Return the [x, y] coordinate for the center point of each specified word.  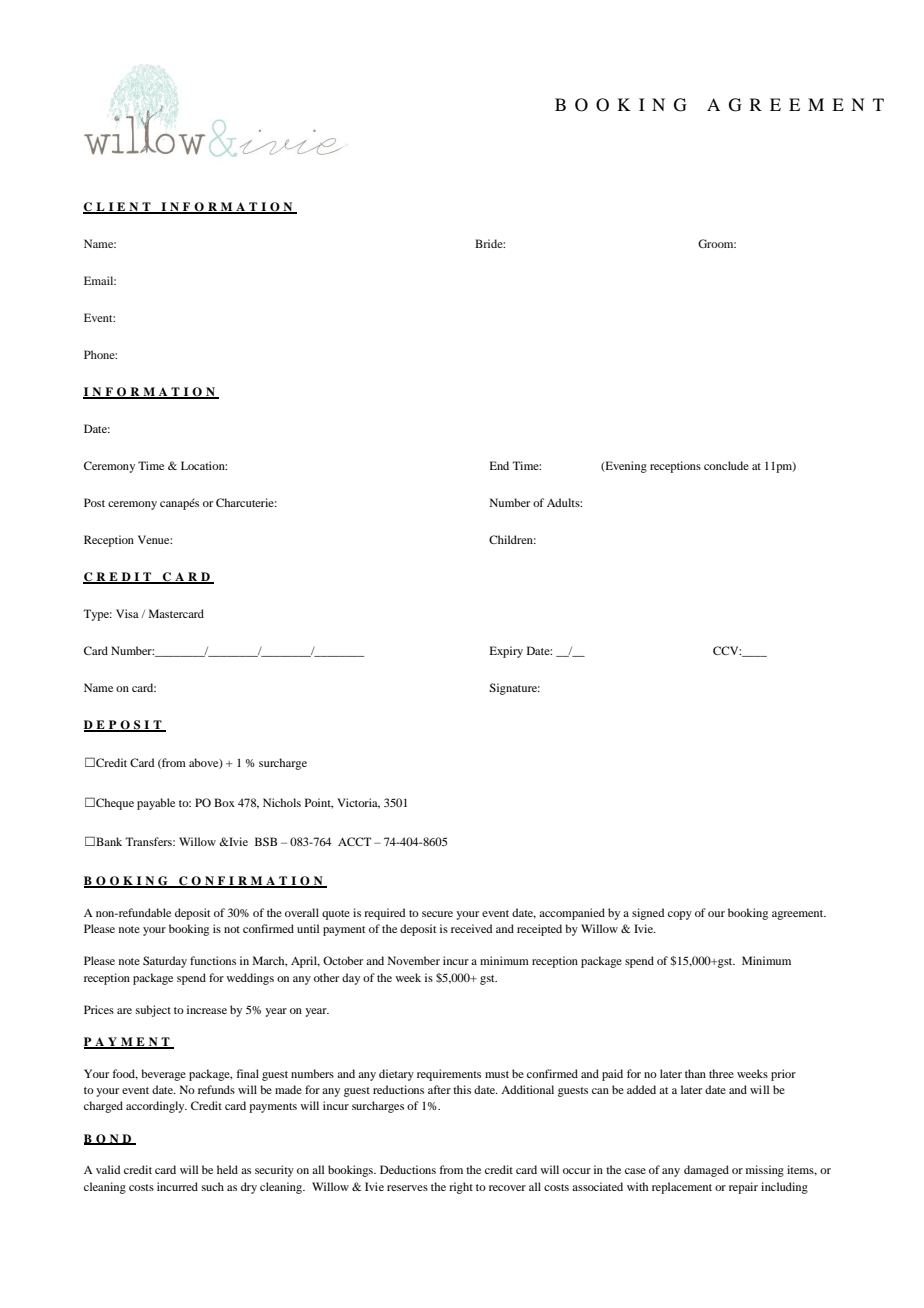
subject [153, 1011]
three [721, 1073]
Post [94, 502]
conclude [726, 465]
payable [156, 804]
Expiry [506, 652]
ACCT [354, 841]
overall [302, 912]
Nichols [282, 802]
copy [680, 915]
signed [648, 914]
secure [437, 914]
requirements [449, 1075]
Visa [127, 613]
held [227, 1169]
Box [224, 802]
